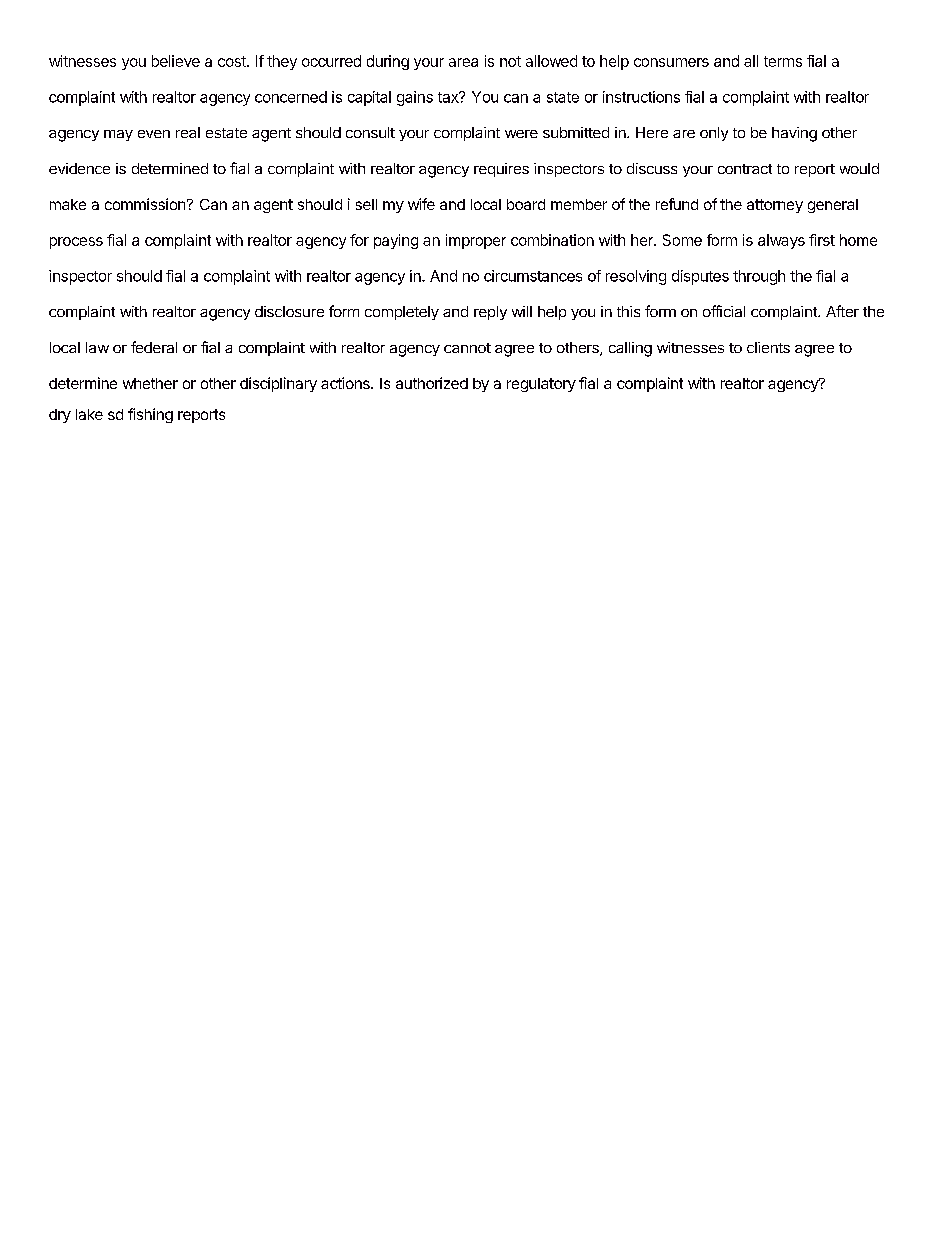 This document has width=952, height=1233. What do you see at coordinates (154, 347) in the document?
I see `federal` at bounding box center [154, 347].
